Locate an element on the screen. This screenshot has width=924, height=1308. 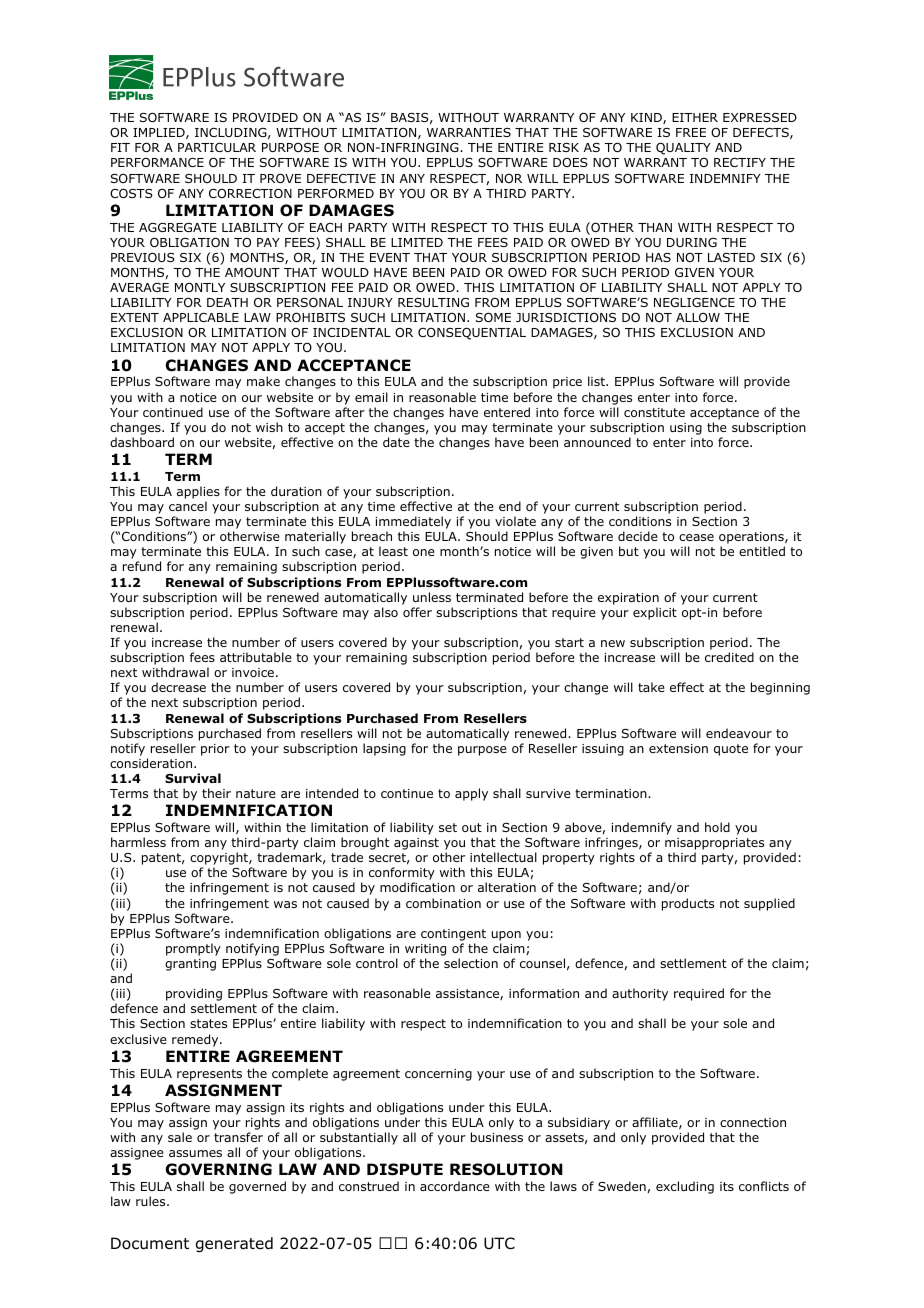
products is located at coordinates (688, 904).
